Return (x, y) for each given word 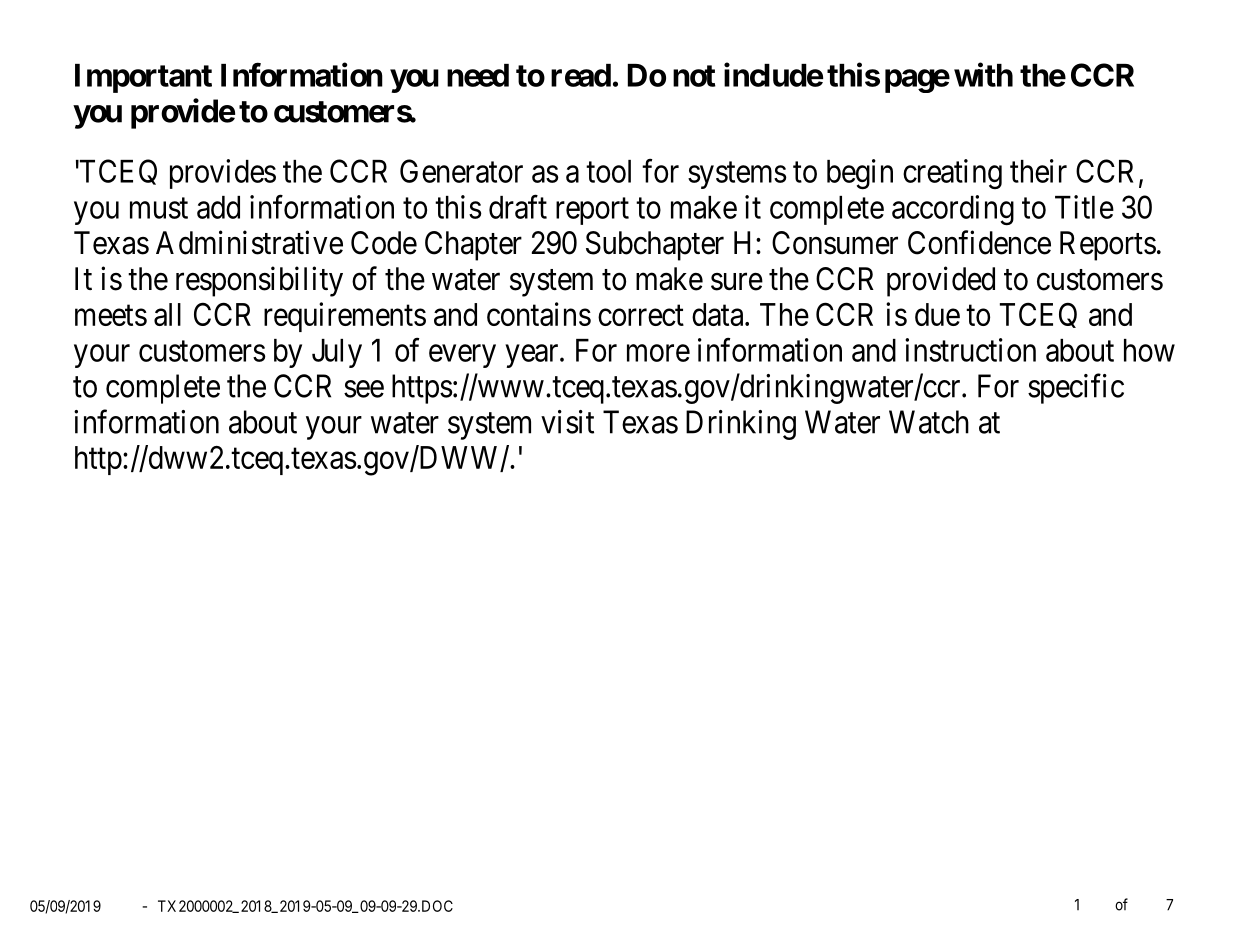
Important (143, 78)
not (694, 76)
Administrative (249, 242)
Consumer (835, 243)
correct (641, 315)
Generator (461, 171)
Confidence (979, 242)
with (983, 74)
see (364, 389)
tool (608, 171)
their (1038, 171)
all (167, 314)
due (937, 314)
